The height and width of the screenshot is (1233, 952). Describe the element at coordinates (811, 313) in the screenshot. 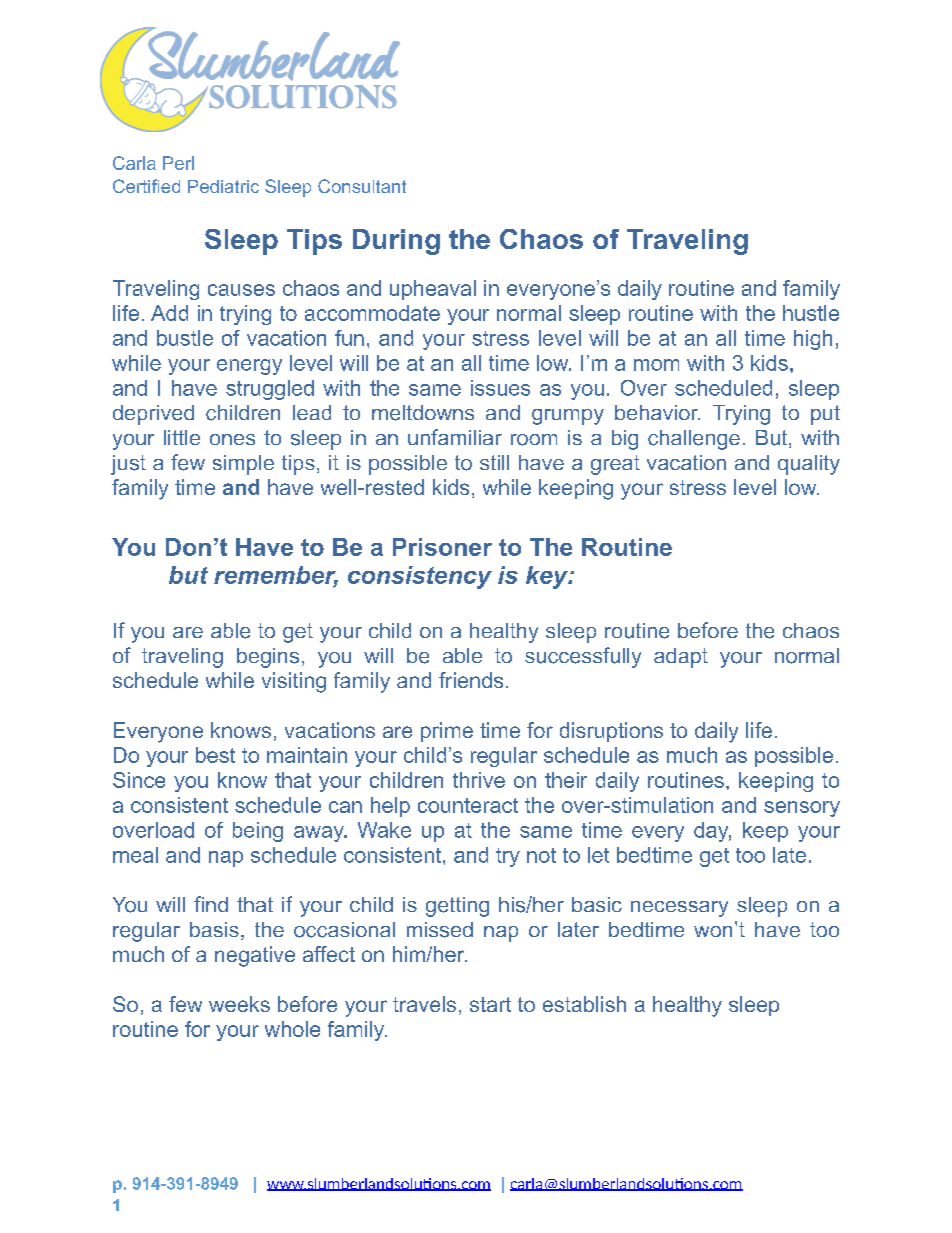

I see `hustle` at that location.
